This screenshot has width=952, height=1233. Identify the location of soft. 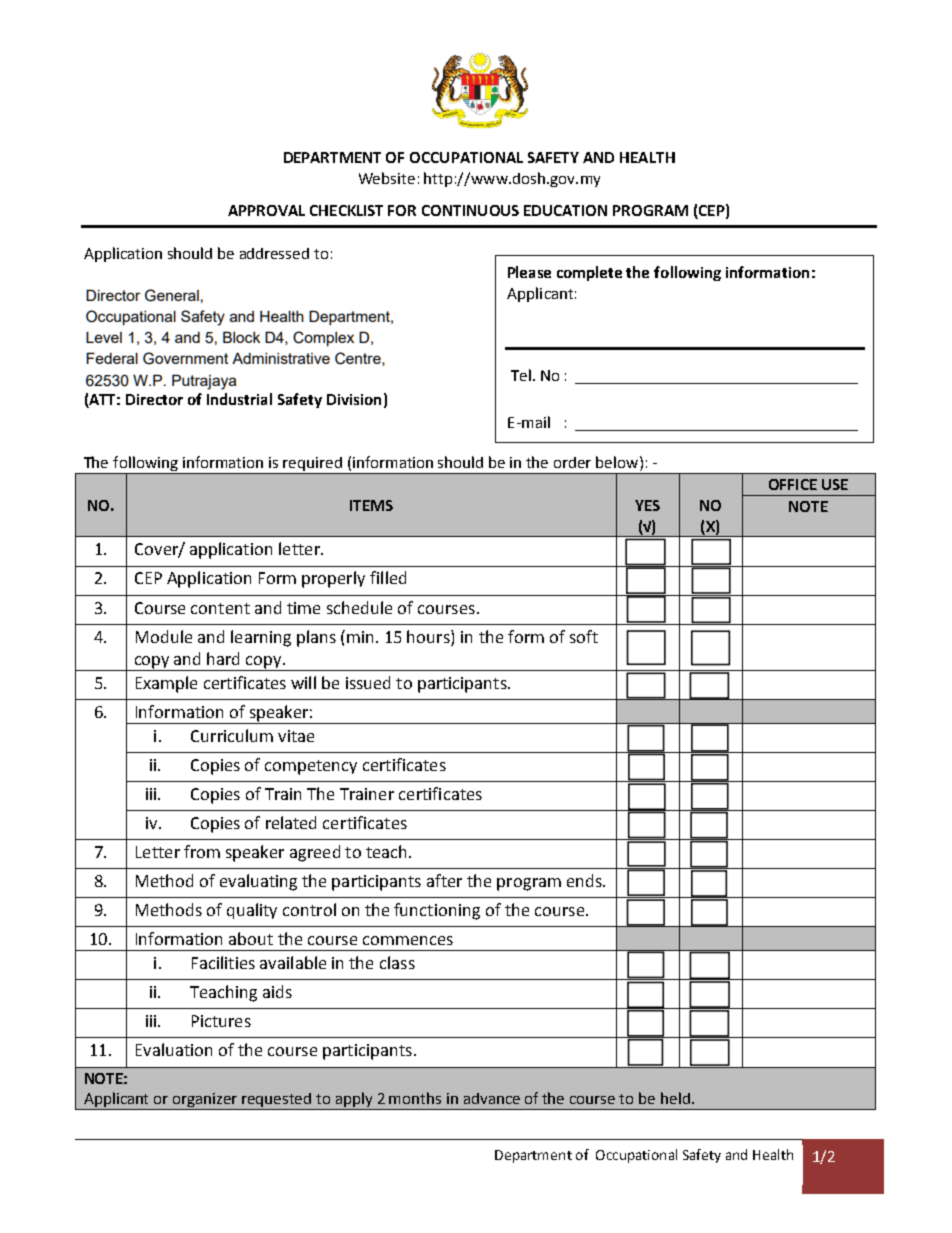
(584, 636).
